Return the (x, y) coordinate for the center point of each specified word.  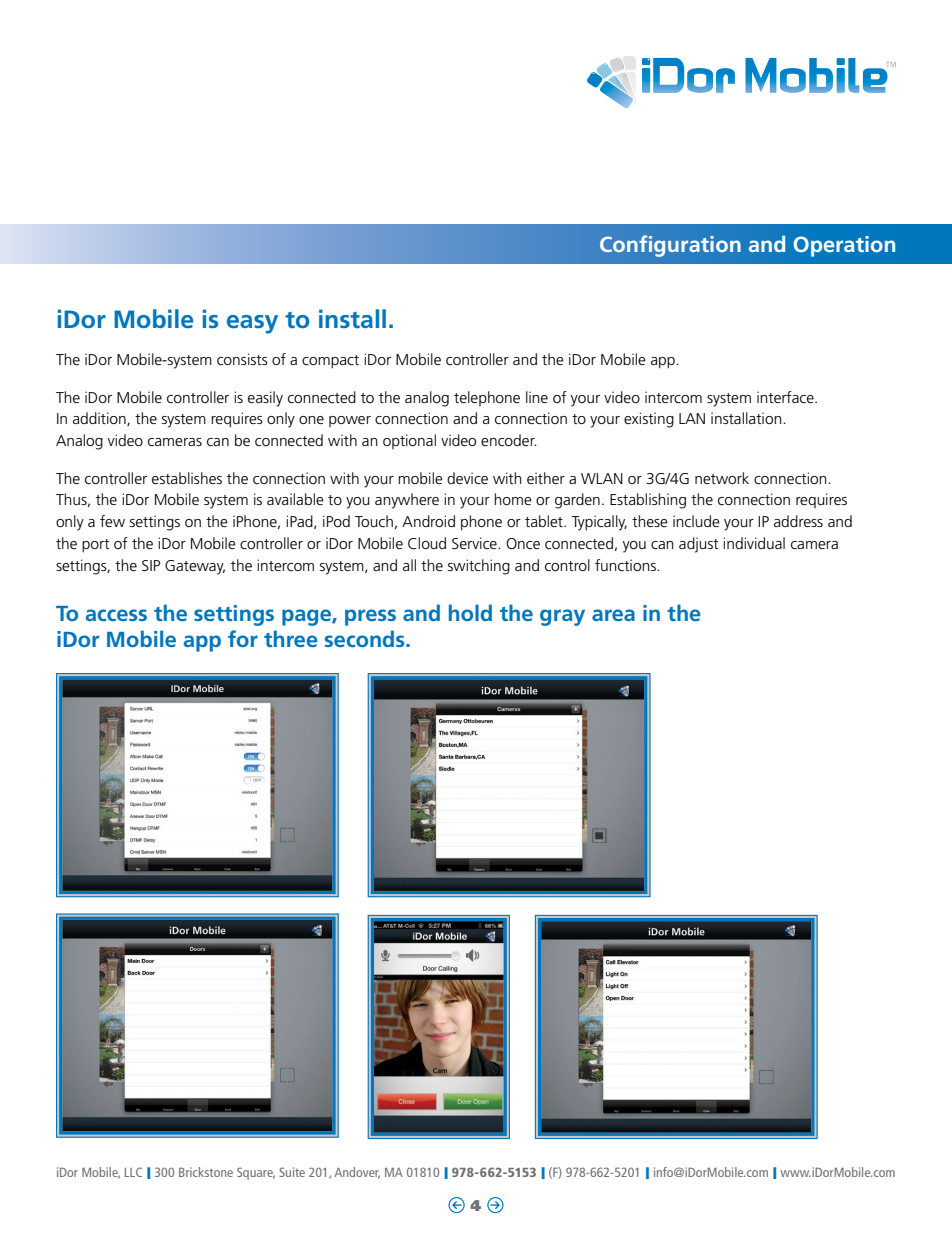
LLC (133, 1172)
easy (252, 324)
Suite (292, 1172)
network (722, 478)
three (291, 638)
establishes (187, 478)
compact (330, 362)
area (613, 615)
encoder (509, 440)
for (243, 638)
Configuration (670, 246)
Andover (357, 1173)
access (116, 615)
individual (754, 543)
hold (470, 612)
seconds (366, 638)
